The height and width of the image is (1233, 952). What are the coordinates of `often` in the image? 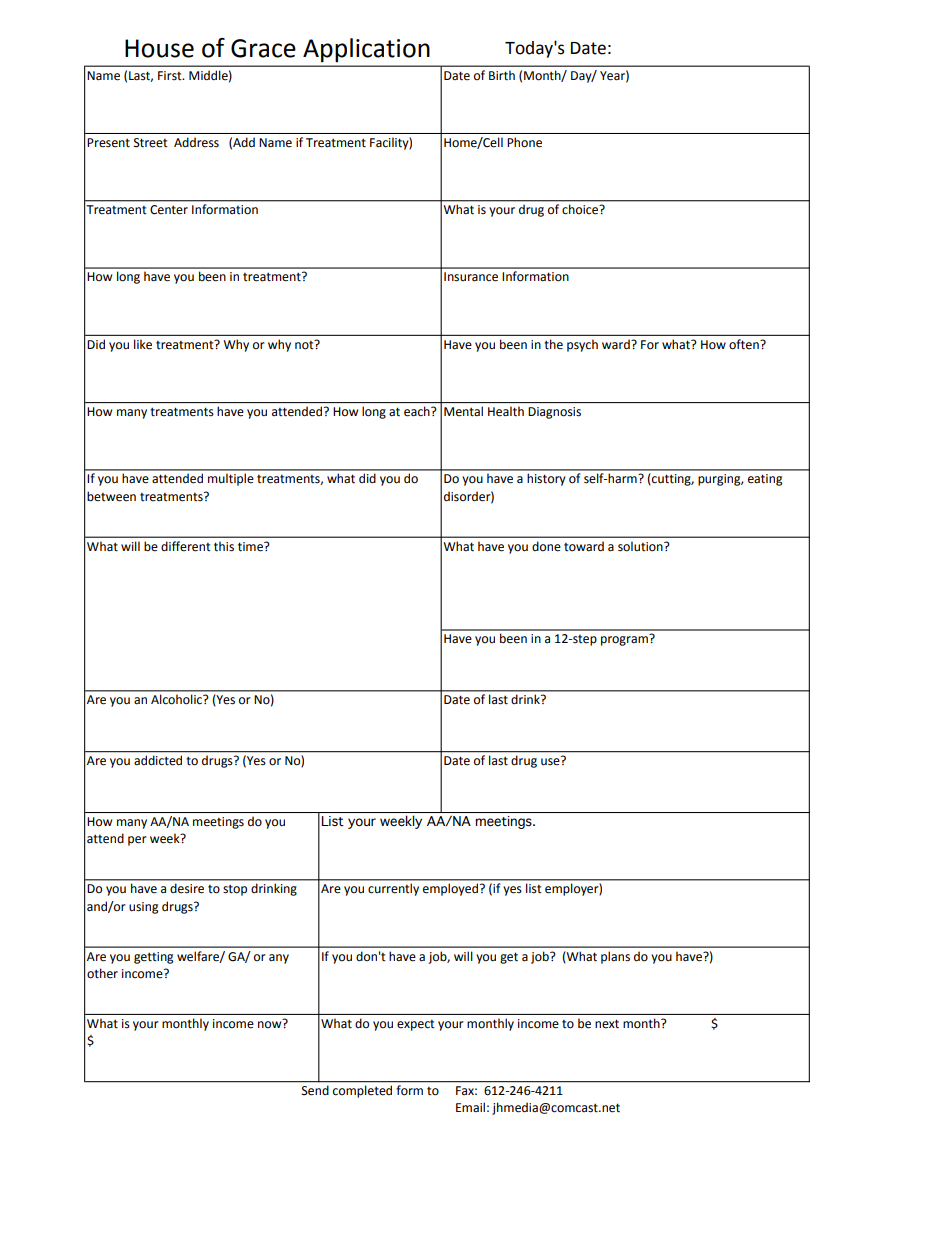 It's located at (745, 344).
